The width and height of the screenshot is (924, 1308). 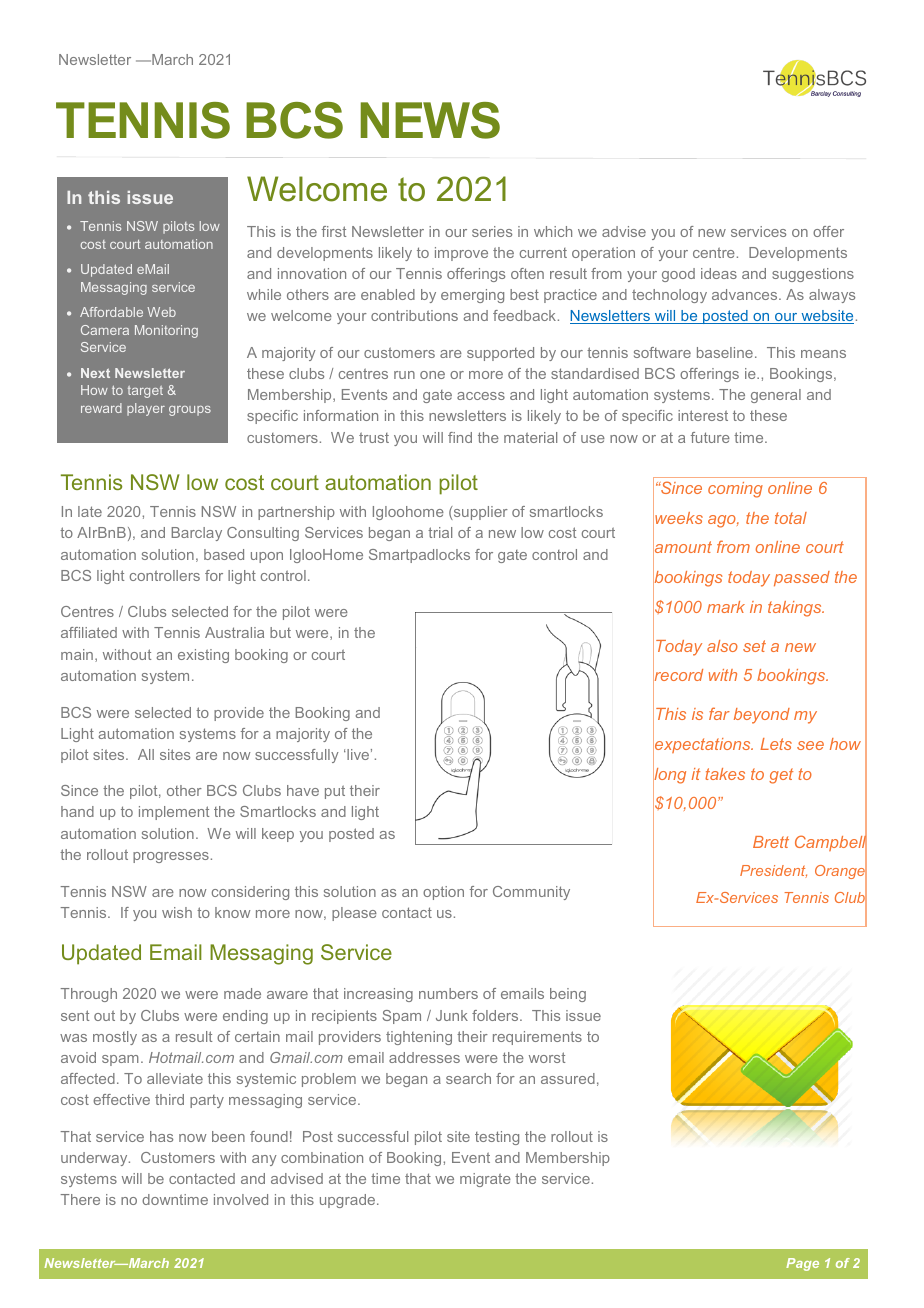 I want to click on Affordable, so click(x=111, y=312).
